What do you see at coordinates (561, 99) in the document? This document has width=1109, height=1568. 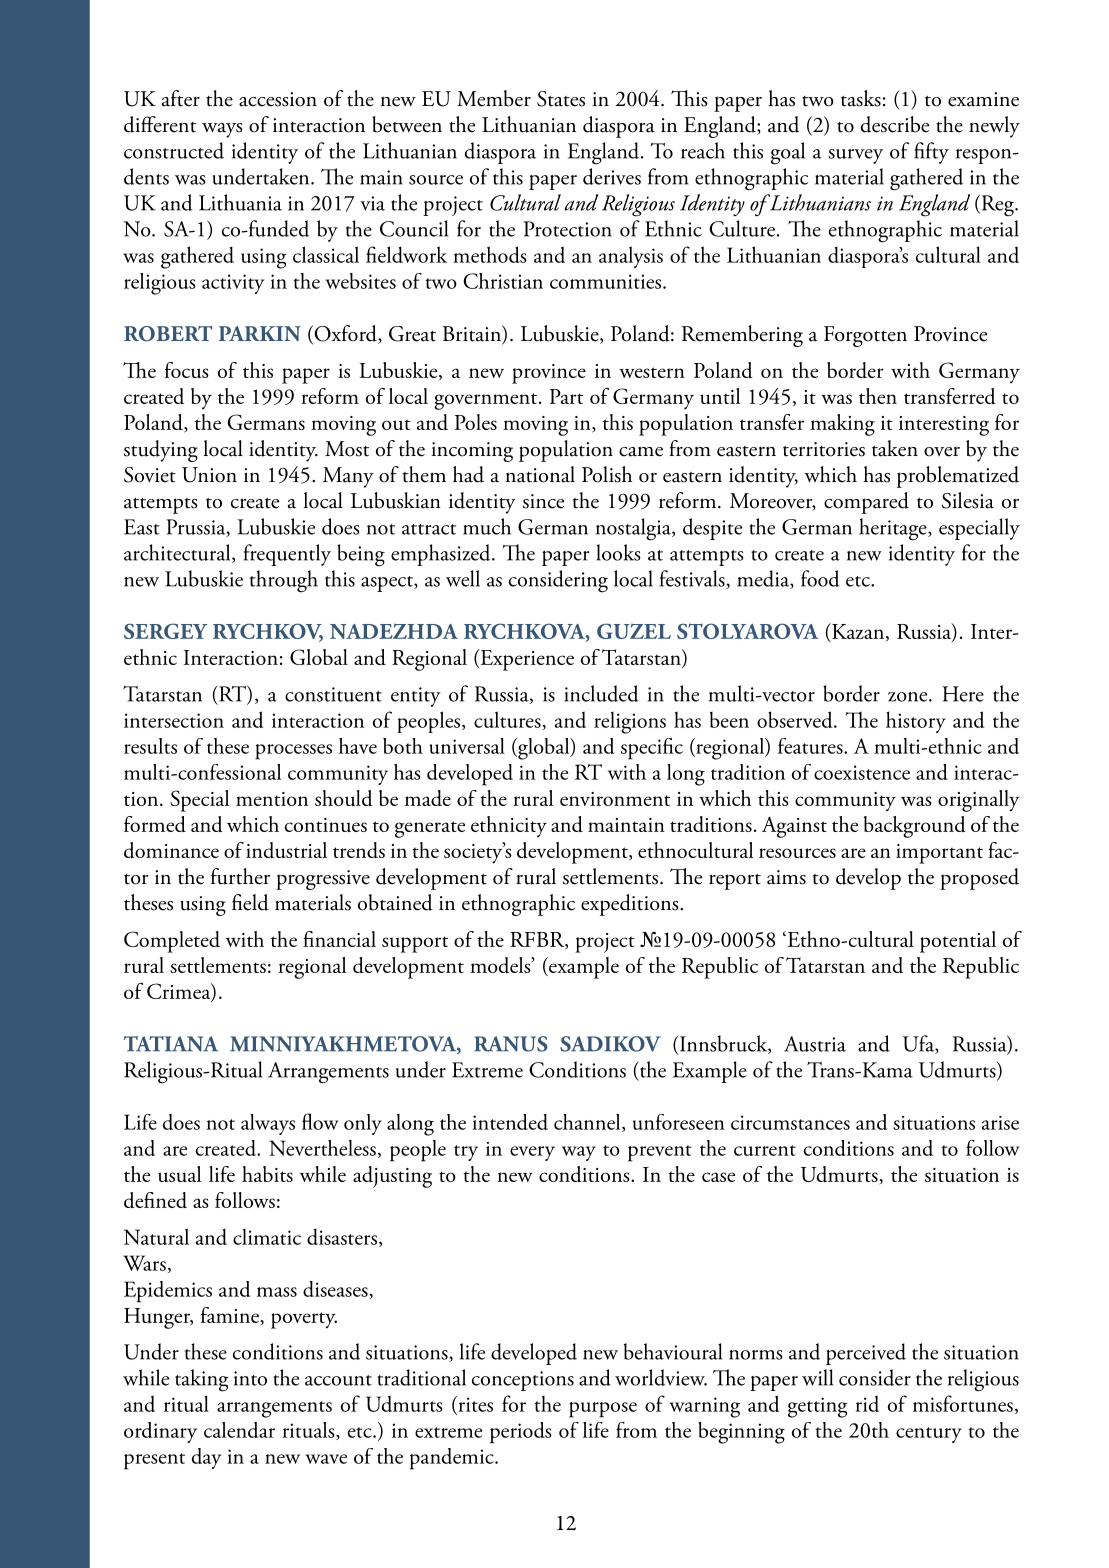 I see `States` at bounding box center [561, 99].
